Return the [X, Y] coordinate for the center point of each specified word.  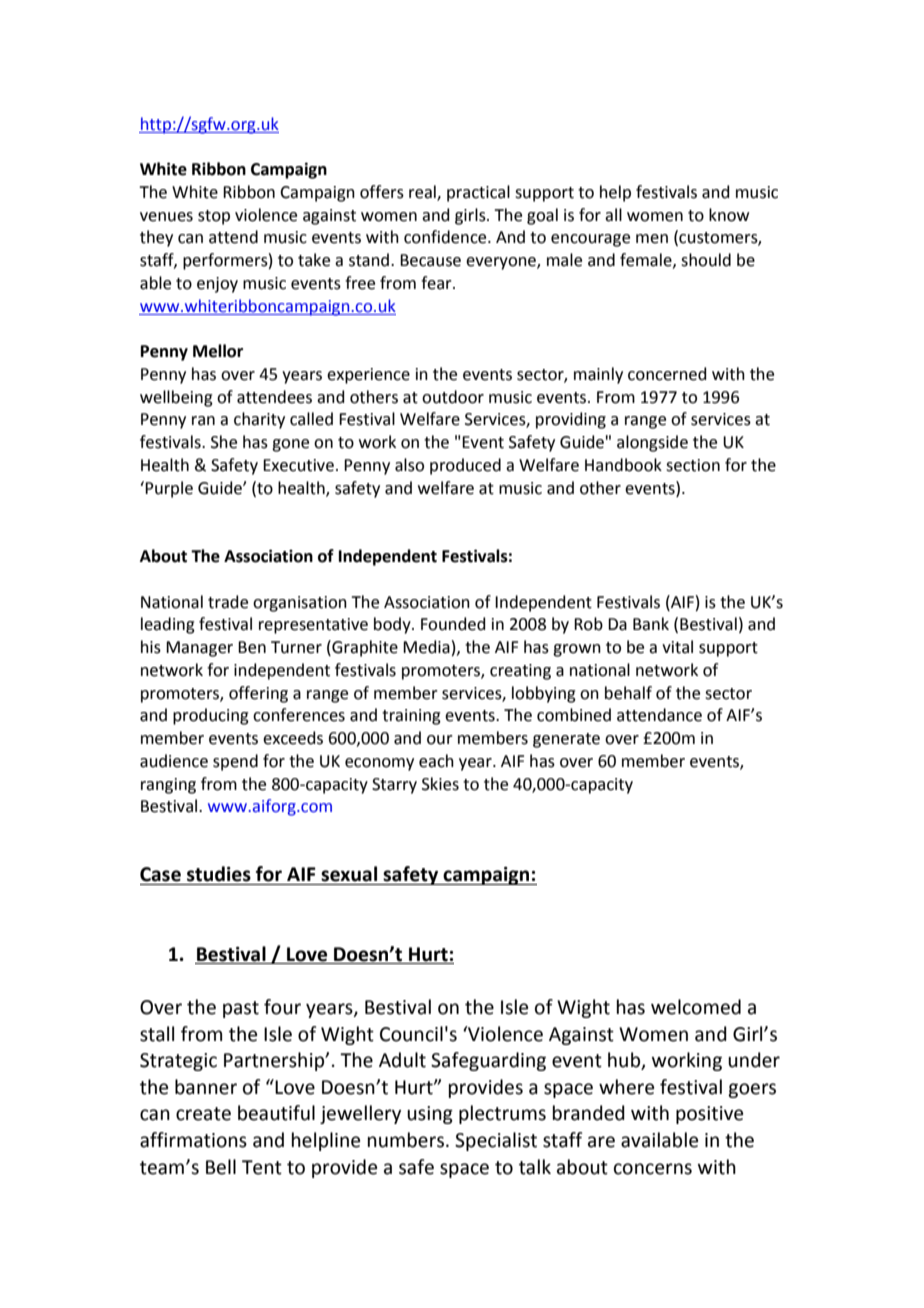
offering [258, 694]
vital [677, 647]
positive [709, 1115]
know [729, 215]
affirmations [193, 1140]
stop [214, 217]
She [224, 442]
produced [465, 466]
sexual [349, 874]
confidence [446, 237]
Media [426, 647]
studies [219, 874]
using [430, 1115]
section [693, 465]
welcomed [696, 1007]
